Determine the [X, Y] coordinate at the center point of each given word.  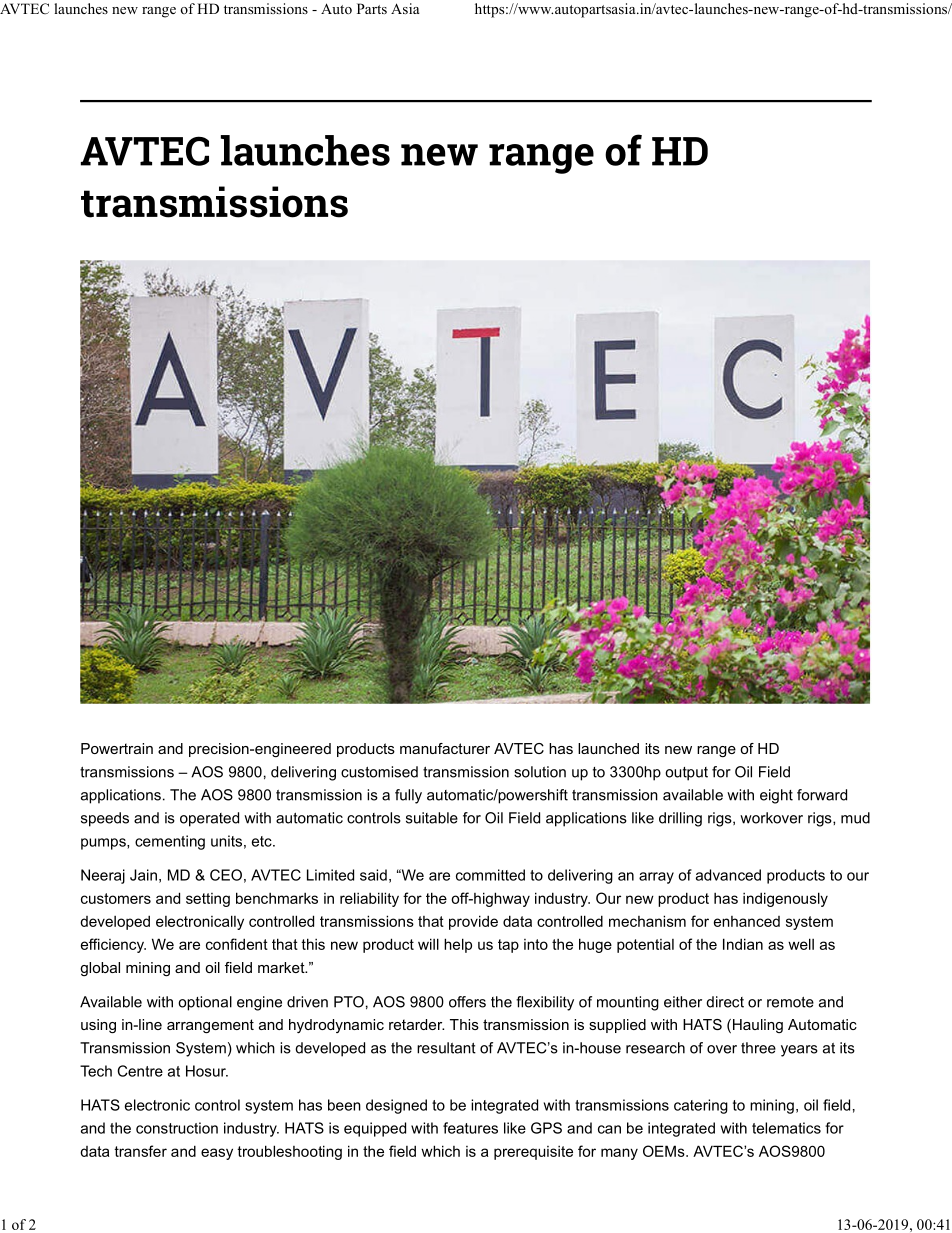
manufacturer [445, 748]
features [470, 1128]
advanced [728, 875]
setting [208, 900]
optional [205, 1003]
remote [790, 1002]
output [686, 774]
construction [177, 1128]
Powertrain [117, 748]
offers [467, 1002]
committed [490, 875]
